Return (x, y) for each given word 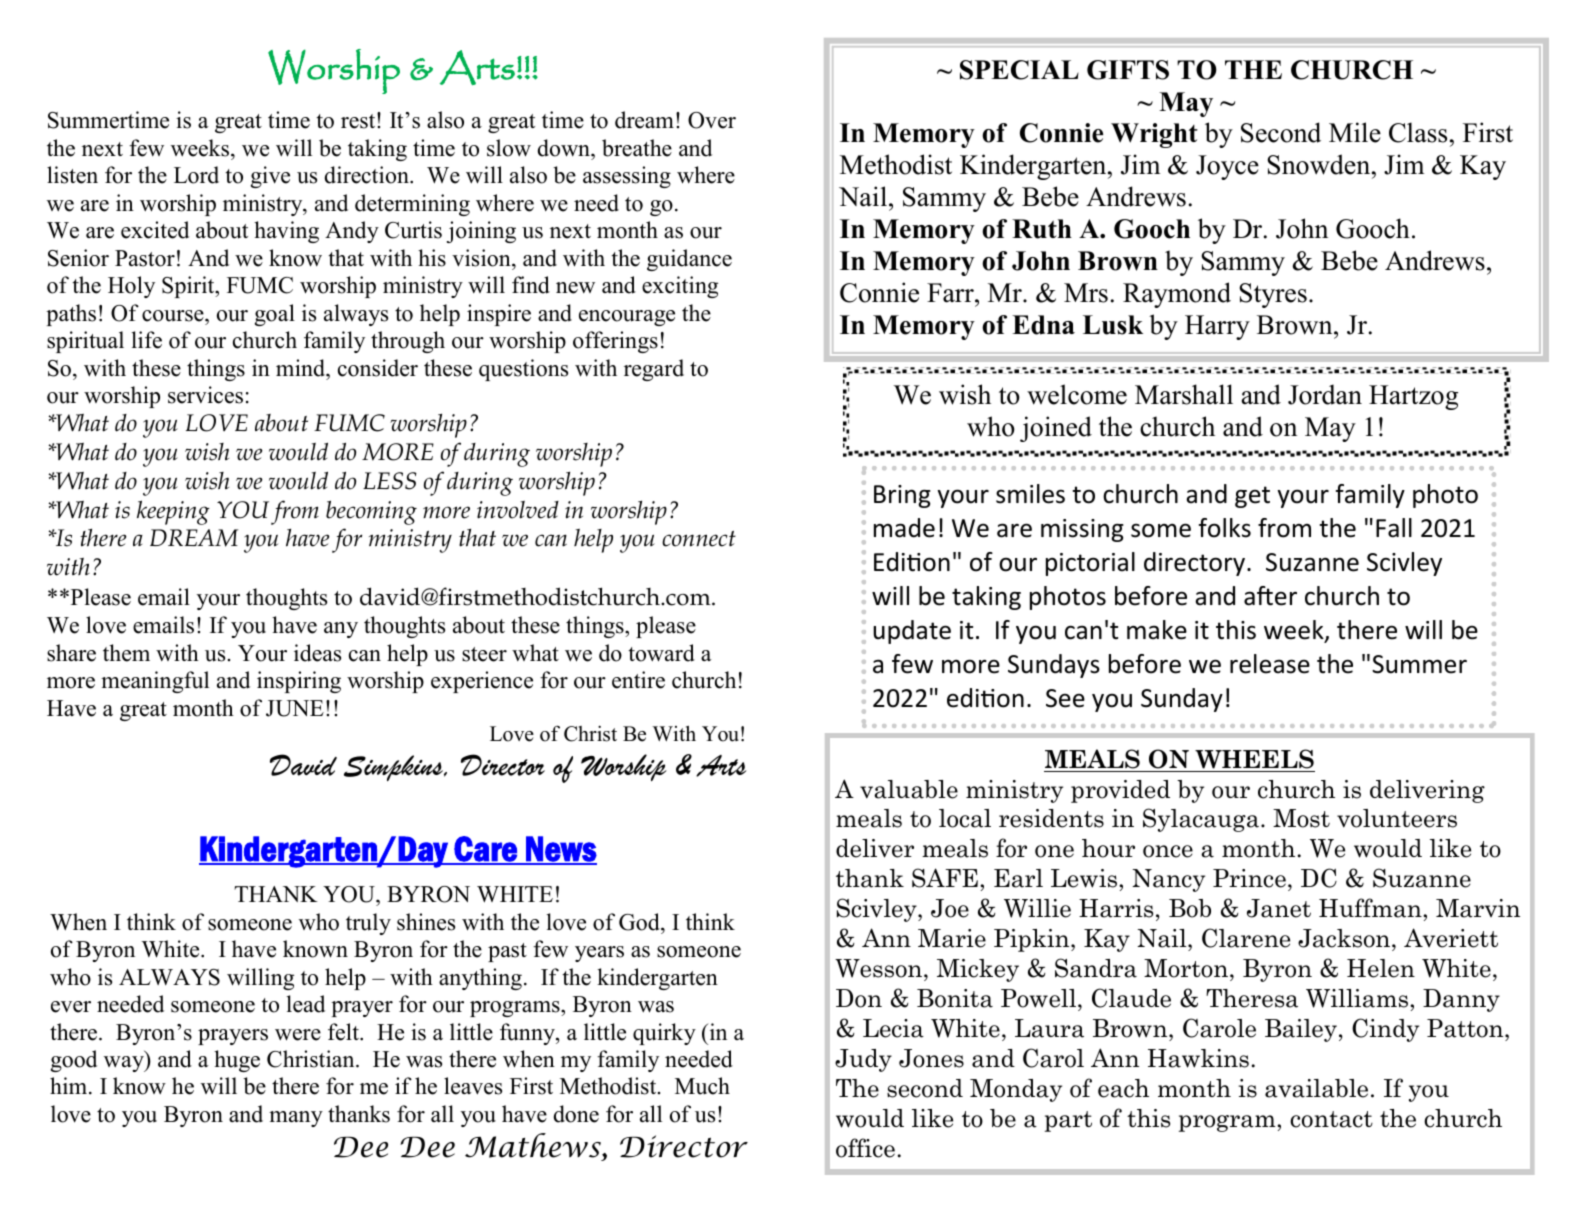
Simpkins (394, 768)
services (205, 395)
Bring (902, 496)
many (296, 1119)
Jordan (1325, 394)
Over (712, 120)
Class (1418, 132)
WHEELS (1254, 759)
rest (359, 121)
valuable (909, 789)
